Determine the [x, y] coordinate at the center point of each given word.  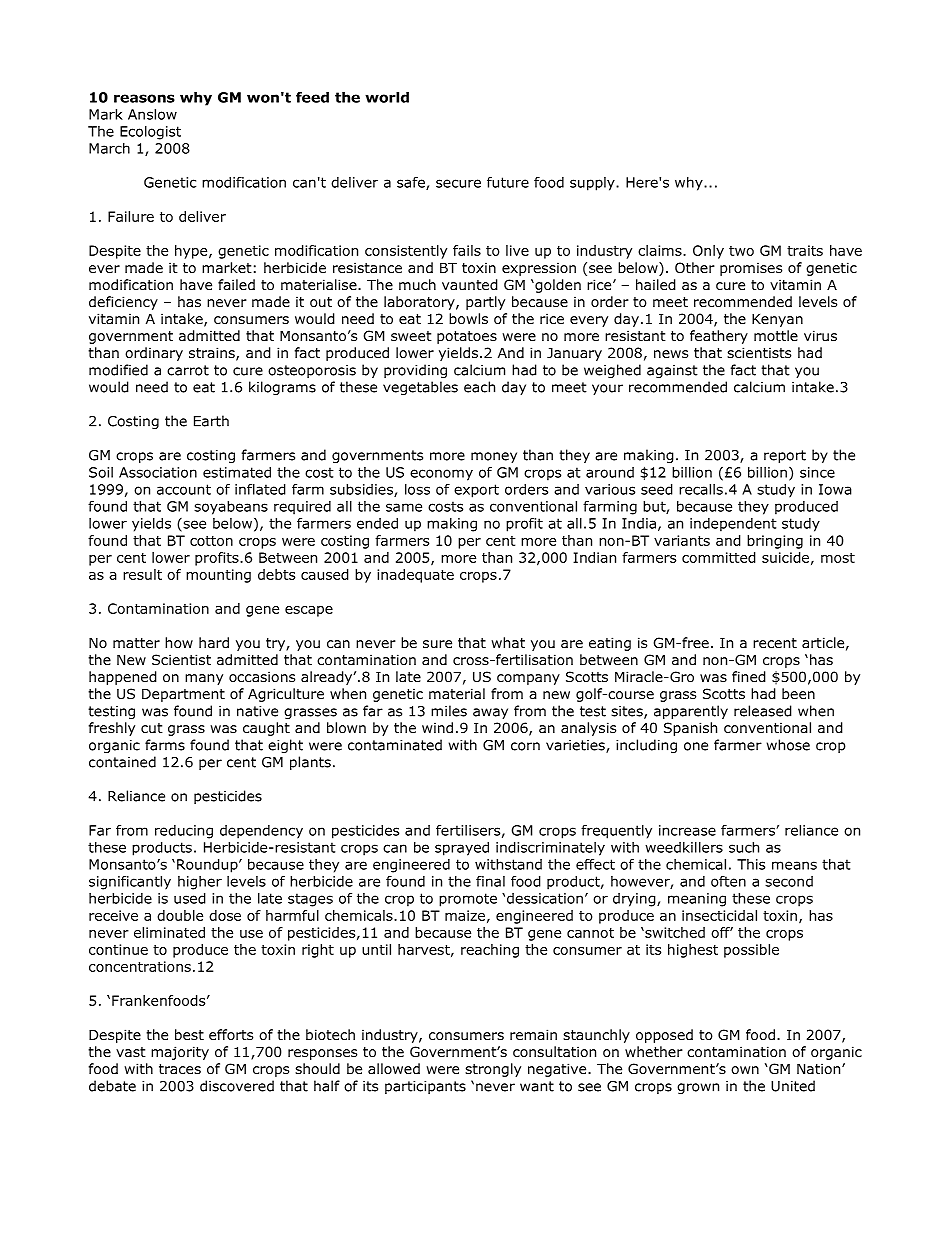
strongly [493, 1070]
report [785, 456]
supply [593, 184]
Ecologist [150, 133]
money [494, 457]
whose [788, 745]
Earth [211, 421]
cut [152, 728]
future [508, 182]
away [490, 713]
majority [180, 1053]
